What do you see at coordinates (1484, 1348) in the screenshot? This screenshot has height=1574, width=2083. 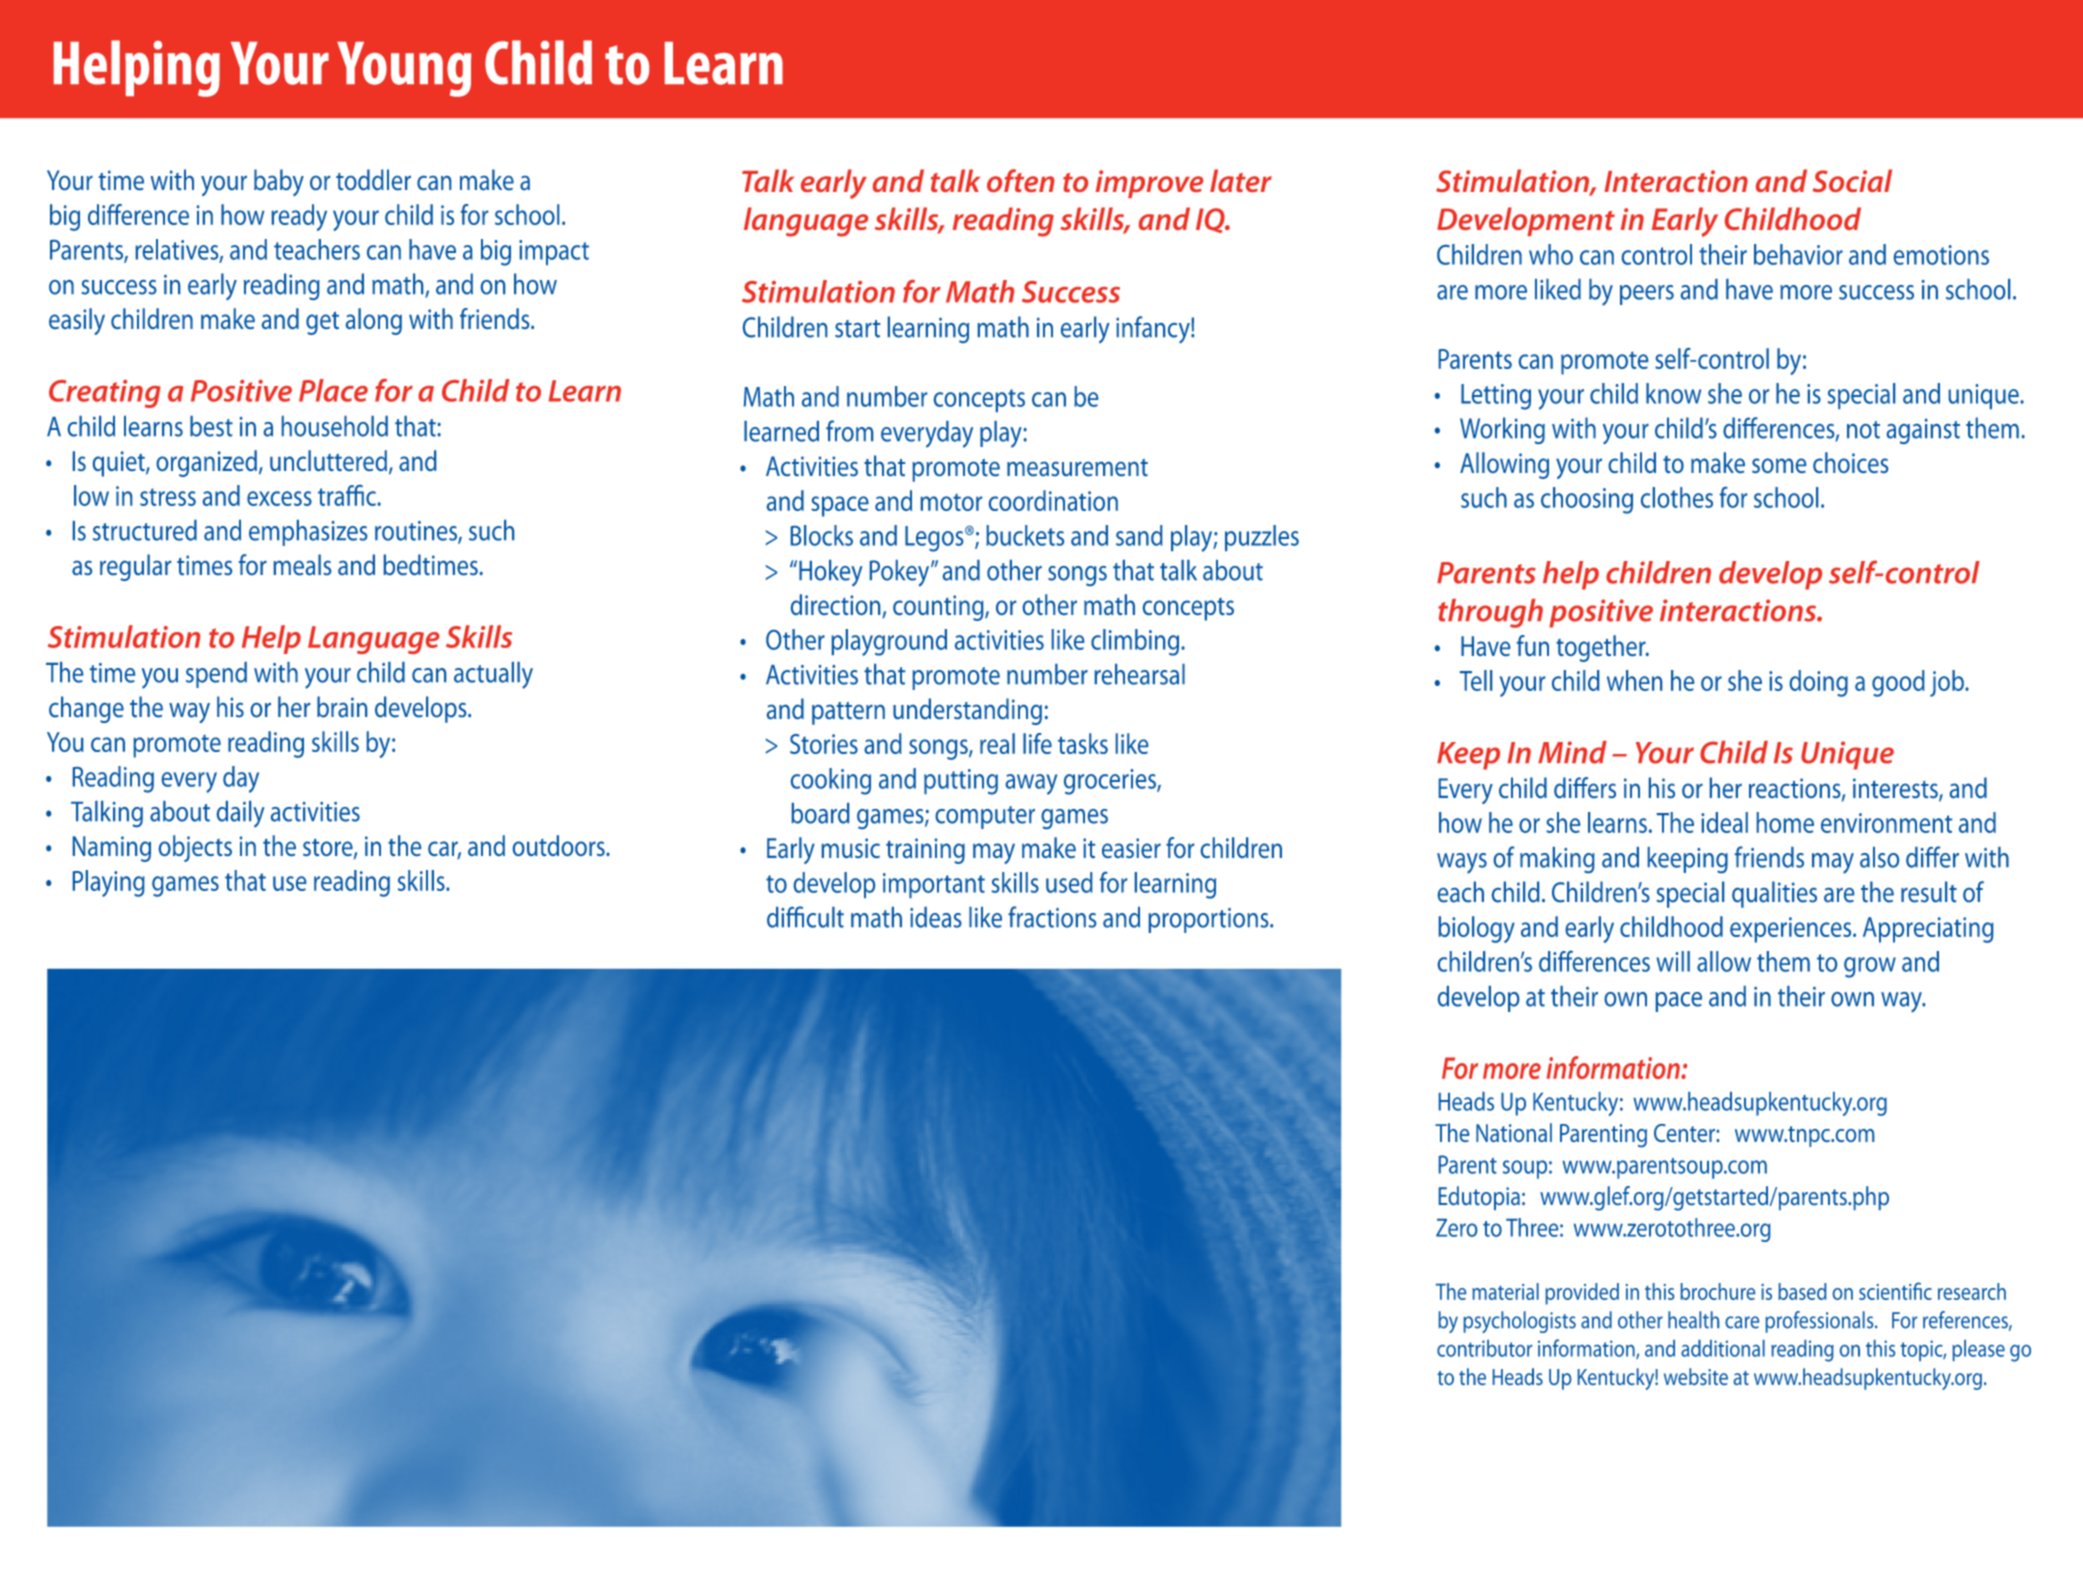 I see `contributor` at bounding box center [1484, 1348].
